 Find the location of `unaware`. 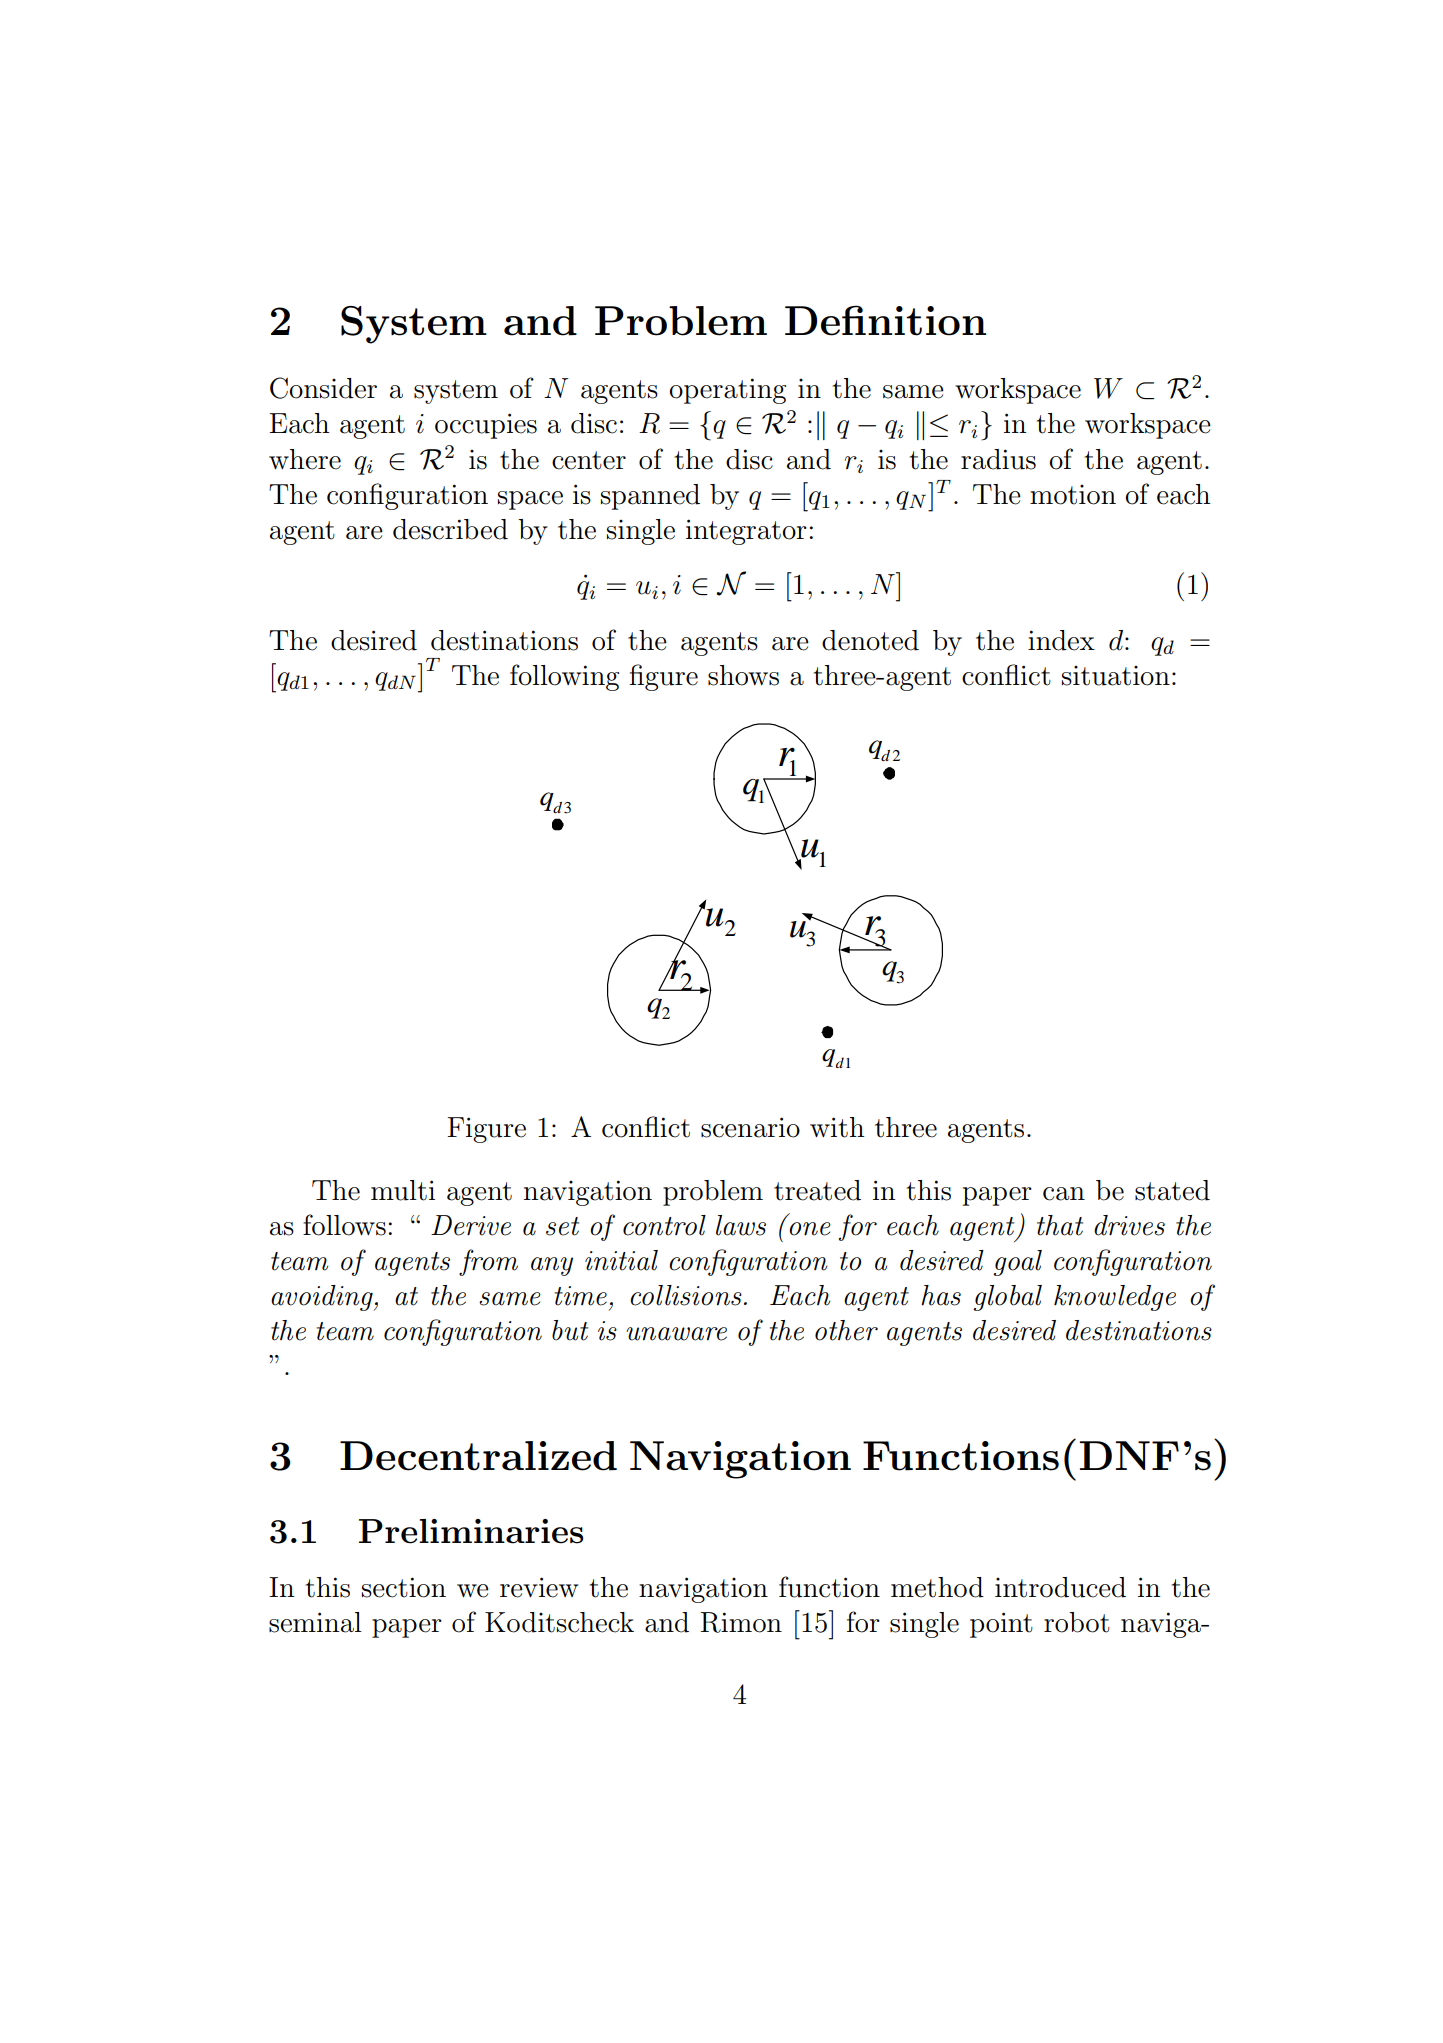

unaware is located at coordinates (676, 1334).
